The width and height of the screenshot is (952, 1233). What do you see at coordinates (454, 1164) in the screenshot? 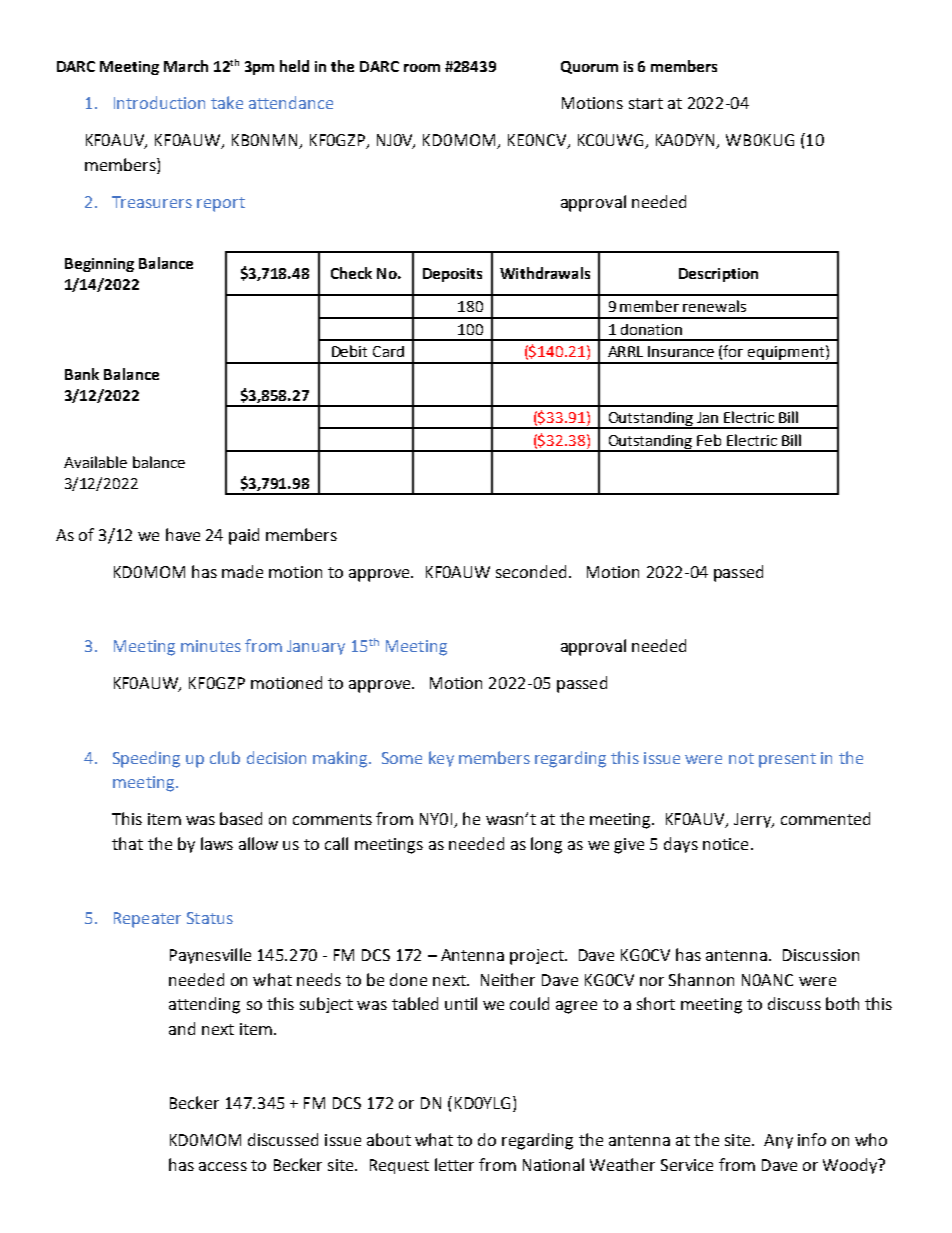
I see `letter` at bounding box center [454, 1164].
